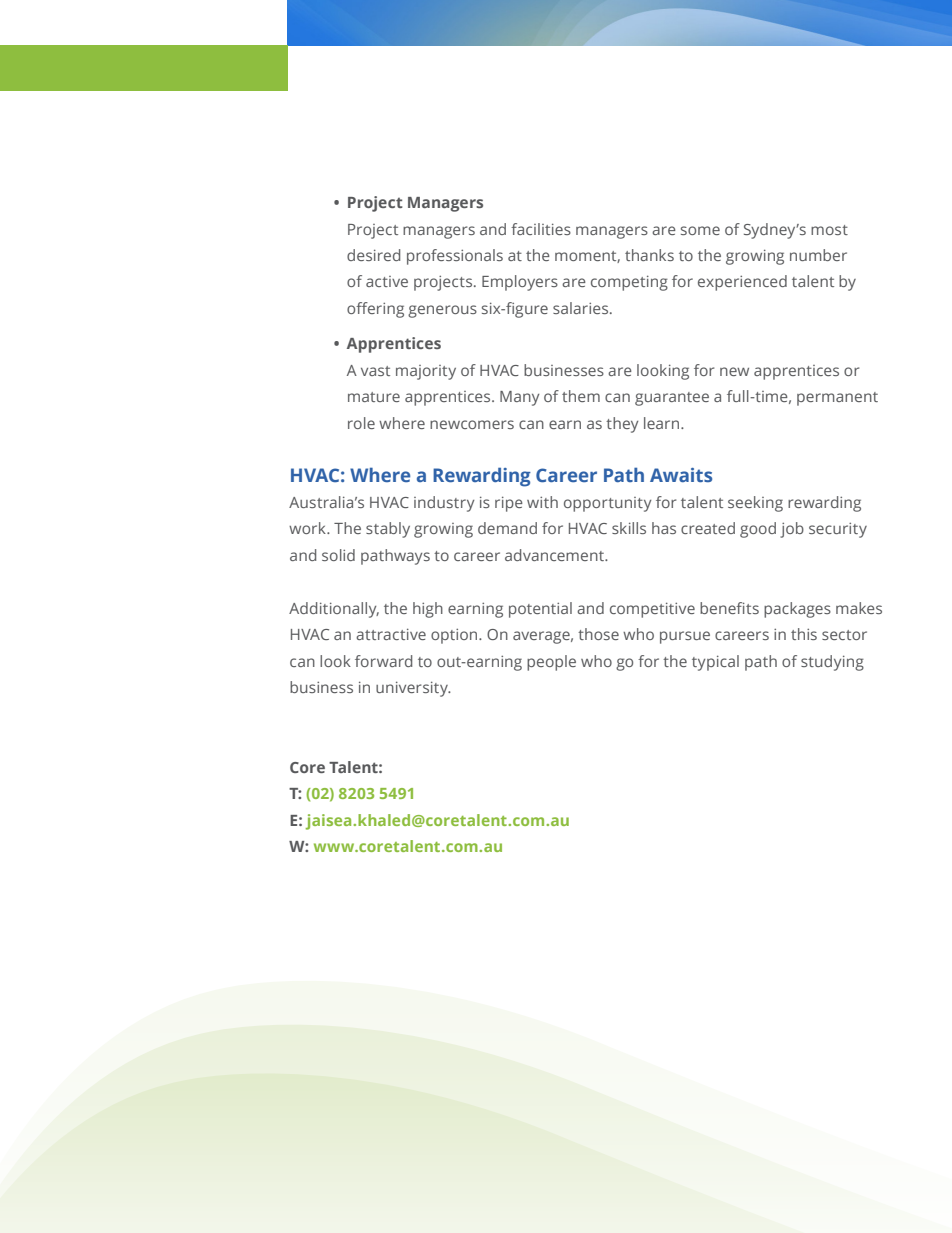 This page has height=1233, width=952. I want to click on stably, so click(388, 530).
